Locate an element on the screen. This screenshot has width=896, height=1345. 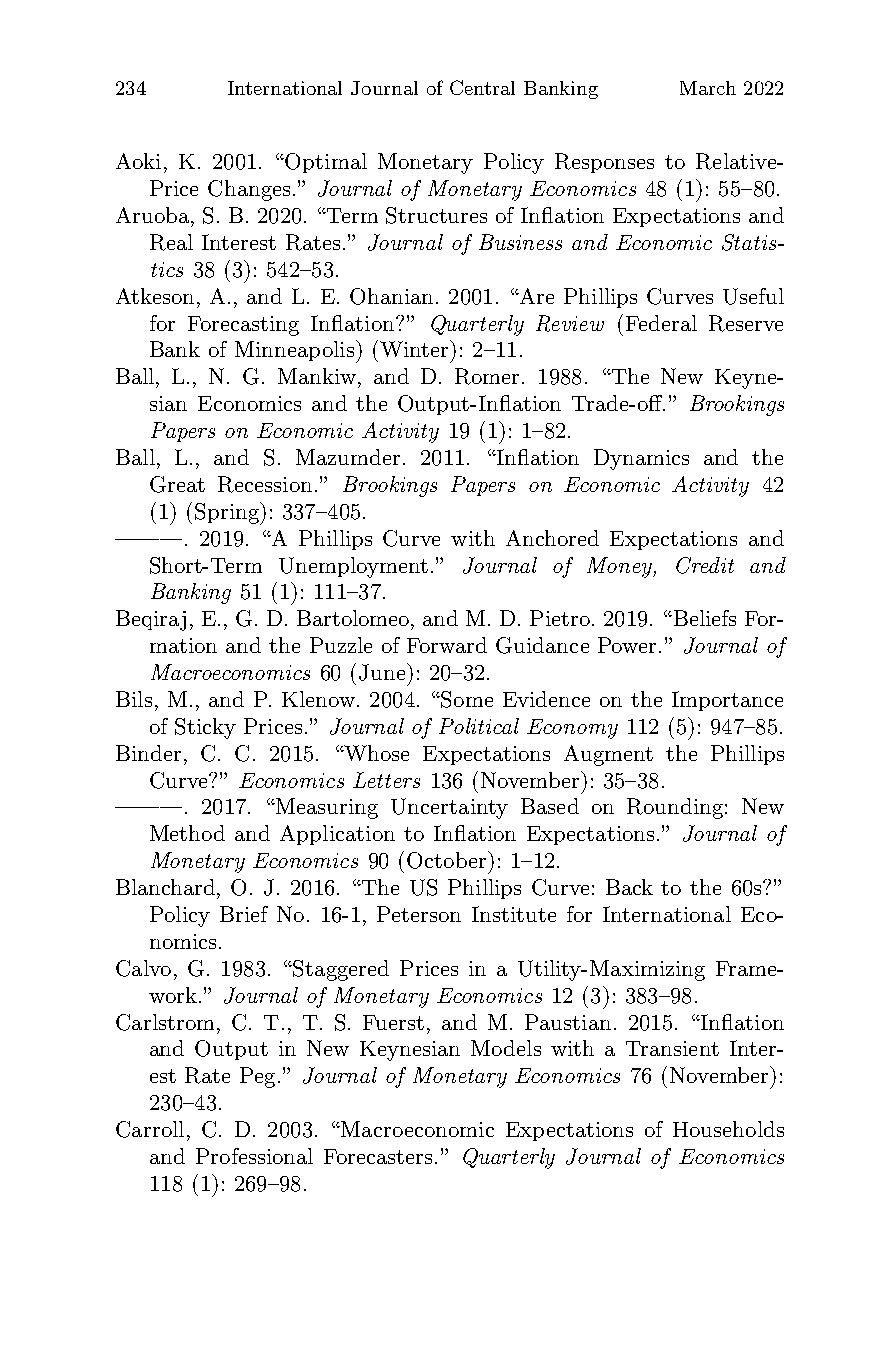
Forecasters is located at coordinates (378, 1156).
